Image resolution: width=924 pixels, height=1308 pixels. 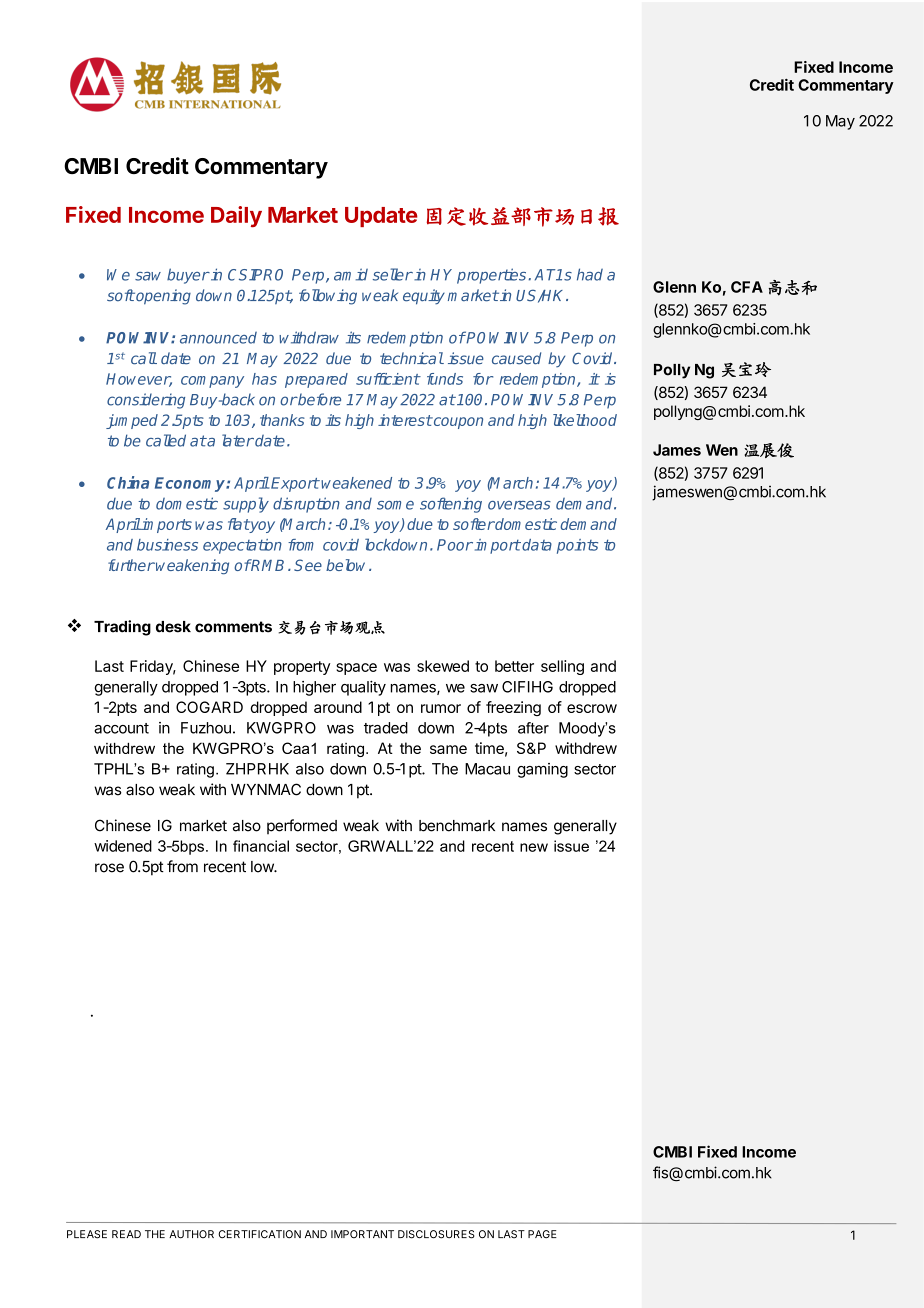 I want to click on AUTHOR, so click(x=191, y=1234).
